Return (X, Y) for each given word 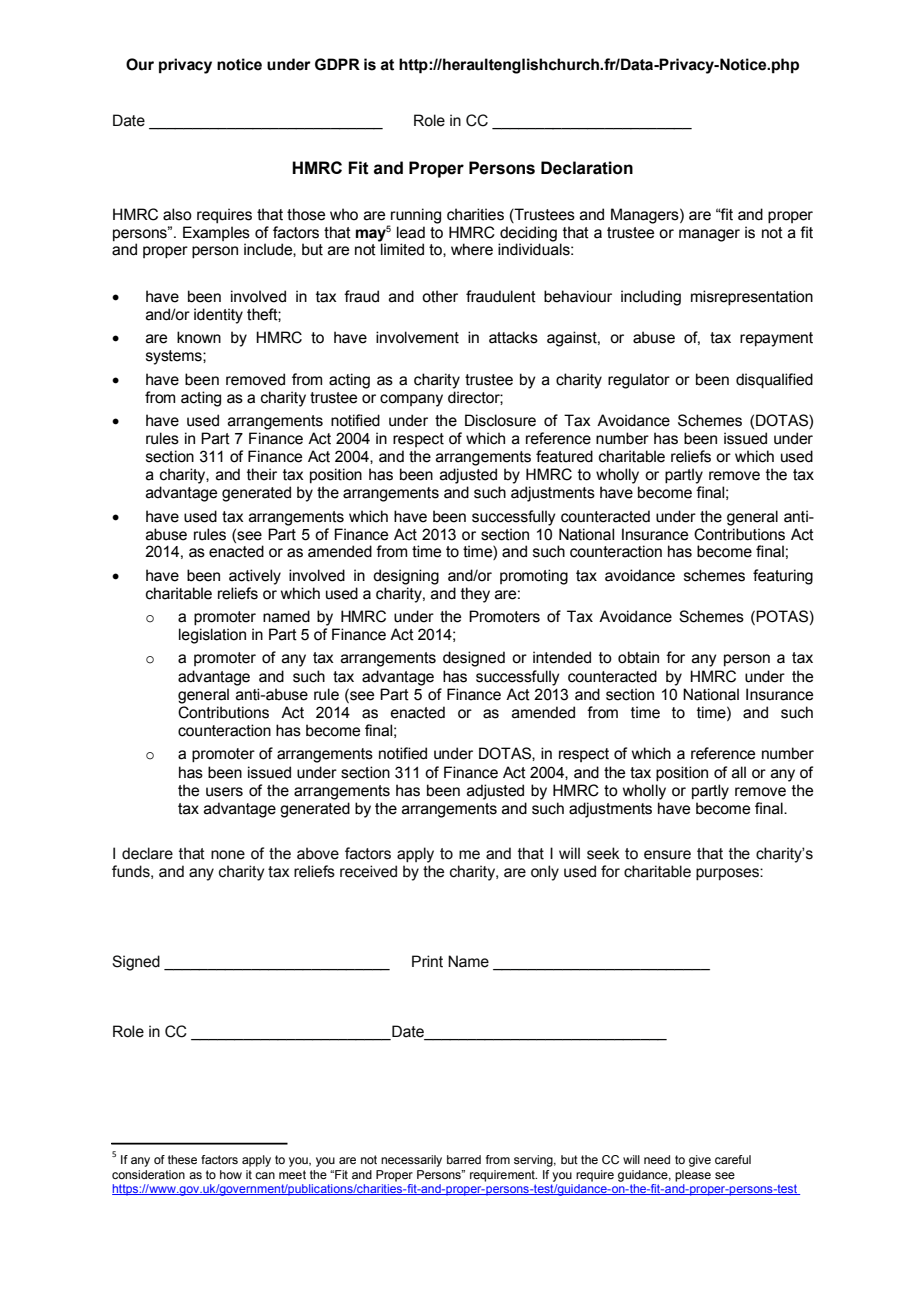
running (415, 217)
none (228, 855)
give (700, 1161)
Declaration (587, 168)
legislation (212, 636)
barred (464, 1159)
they (475, 595)
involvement (417, 337)
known (199, 337)
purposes (728, 874)
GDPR (337, 64)
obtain (638, 657)
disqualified (774, 380)
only (545, 873)
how (231, 1174)
